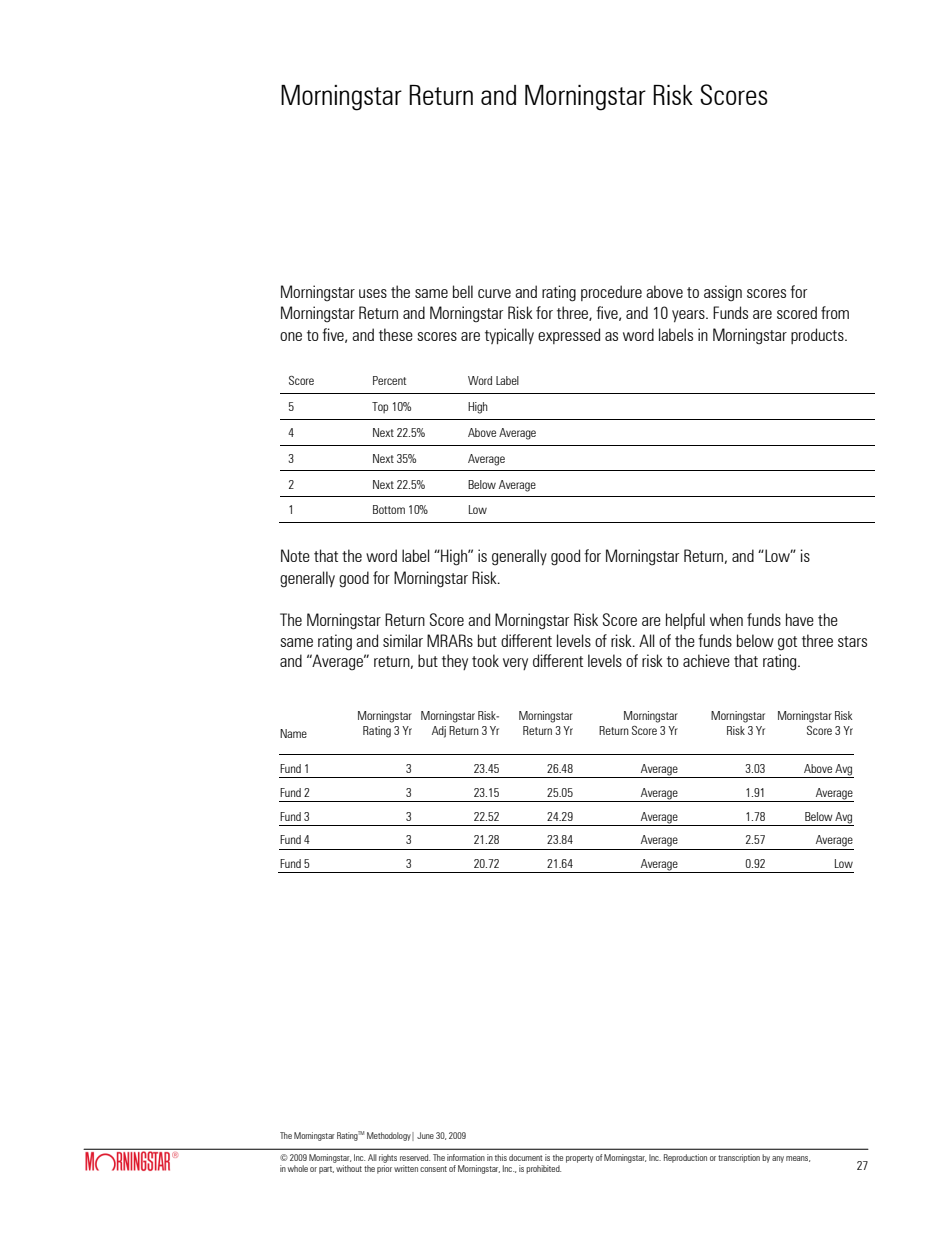 This page has width=952, height=1233. What do you see at coordinates (349, 1168) in the page?
I see `without` at bounding box center [349, 1168].
